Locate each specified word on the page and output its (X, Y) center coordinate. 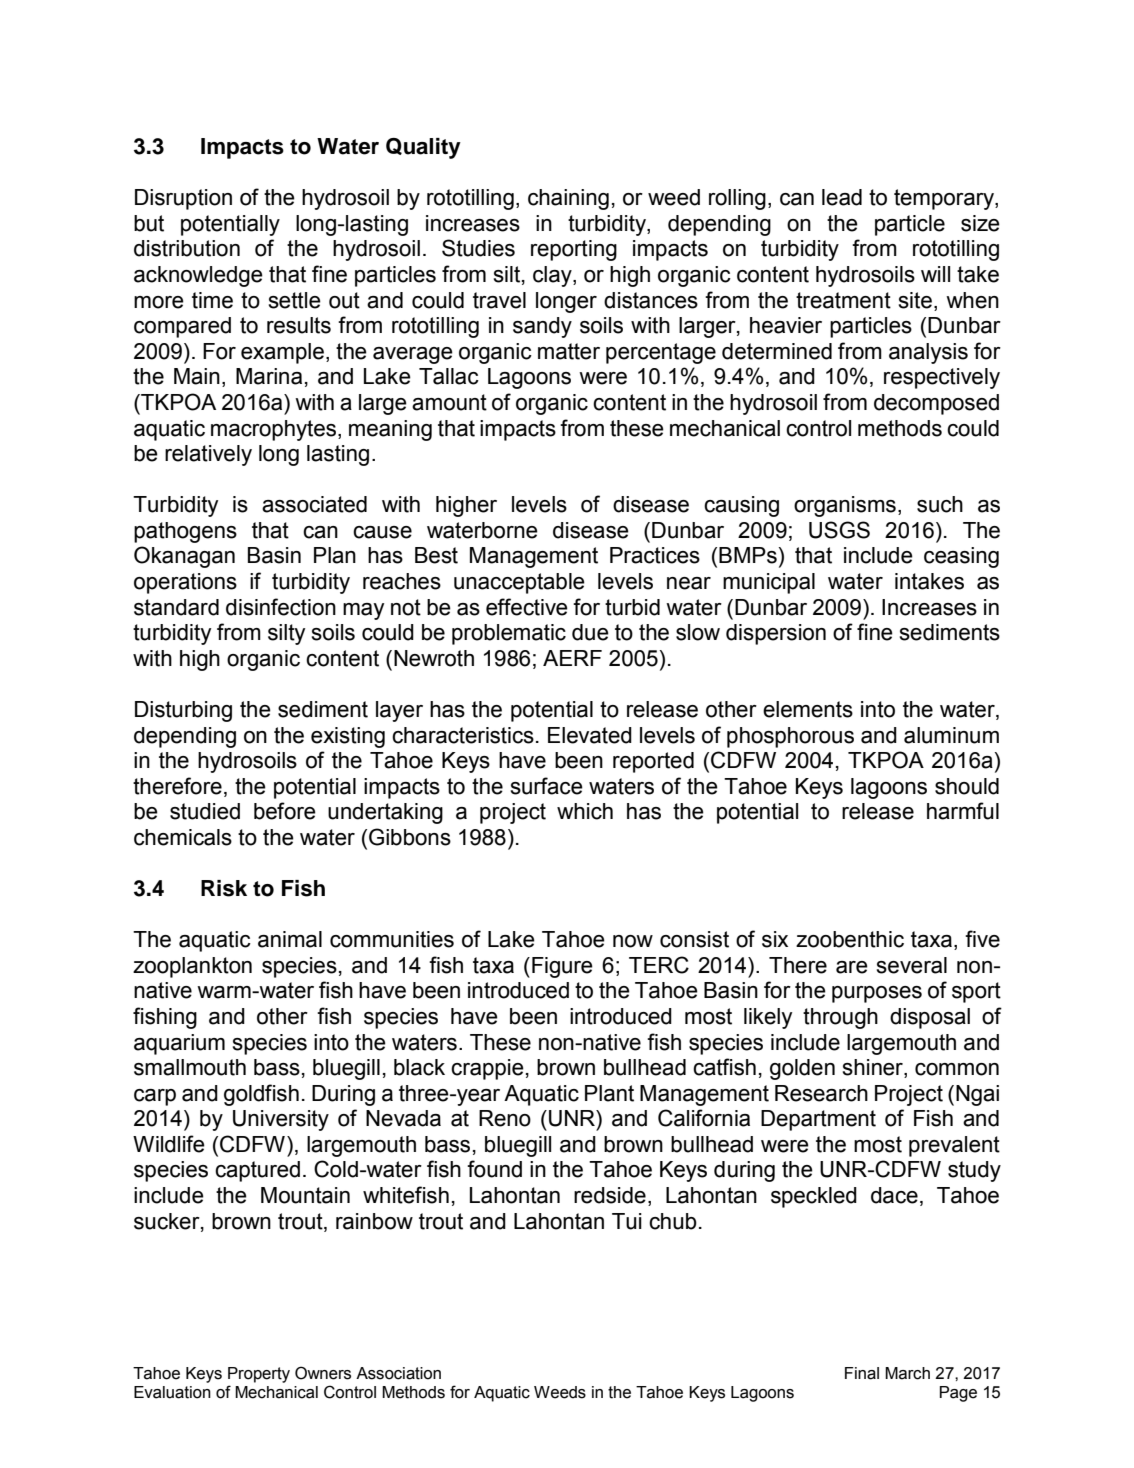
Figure (562, 967)
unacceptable (519, 583)
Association (398, 1373)
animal (290, 939)
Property (259, 1375)
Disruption (183, 199)
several (912, 965)
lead (842, 197)
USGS (839, 530)
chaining (568, 199)
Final (862, 1373)
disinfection (281, 607)
